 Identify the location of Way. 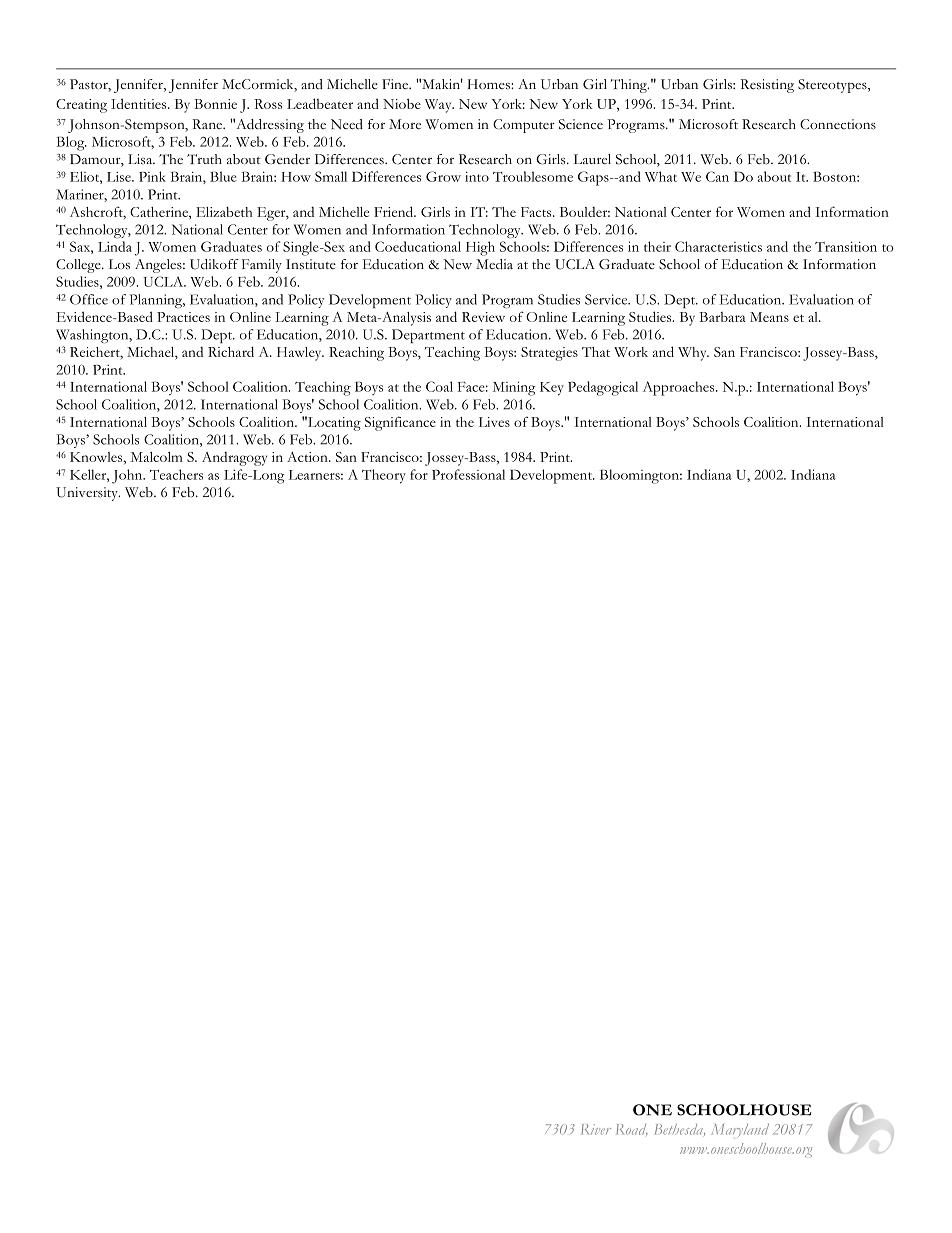
(439, 106).
